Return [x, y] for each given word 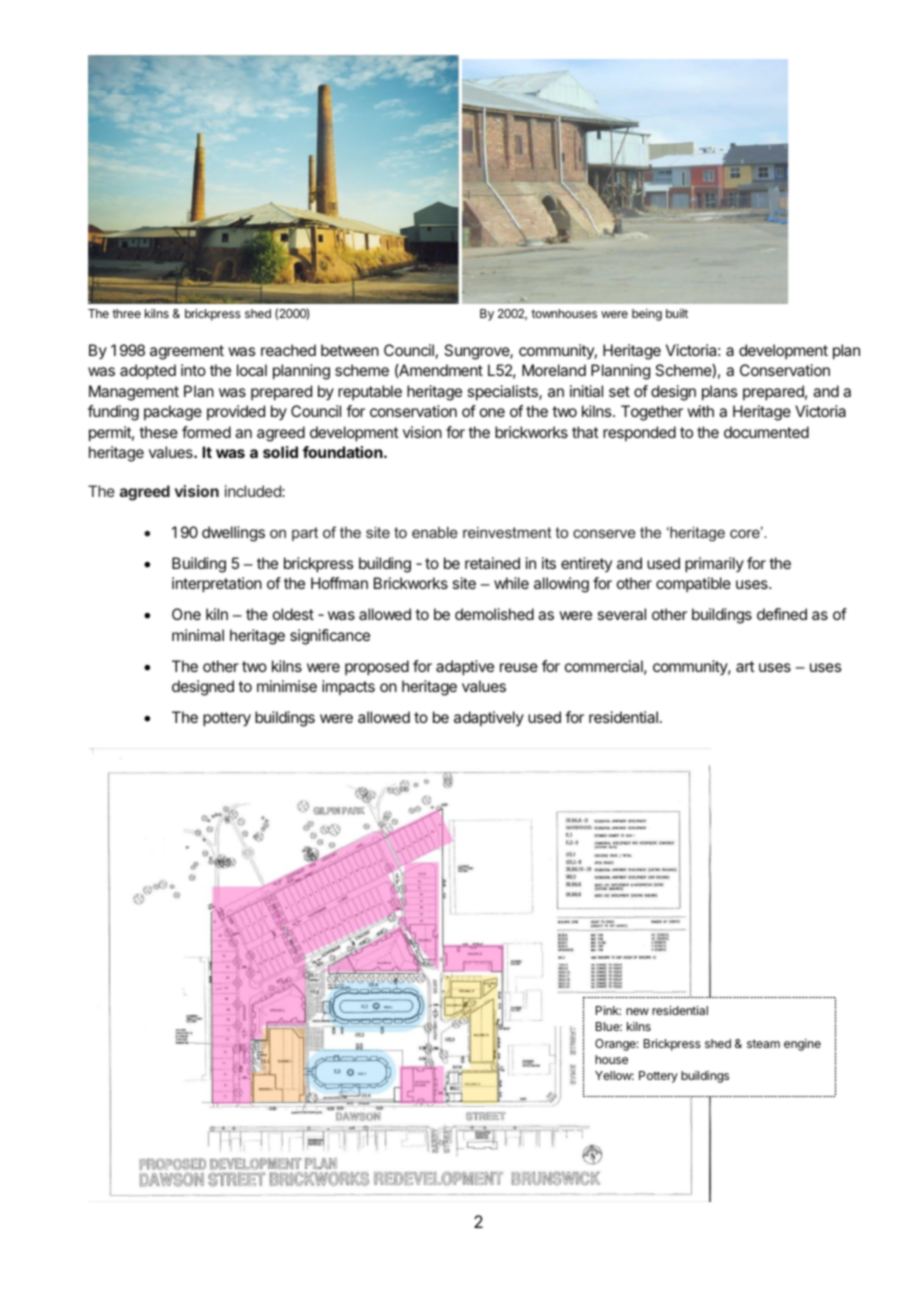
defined [782, 614]
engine [802, 1045]
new [637, 1011]
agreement [187, 352]
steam [763, 1043]
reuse [519, 667]
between [350, 350]
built [677, 313]
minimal [198, 635]
